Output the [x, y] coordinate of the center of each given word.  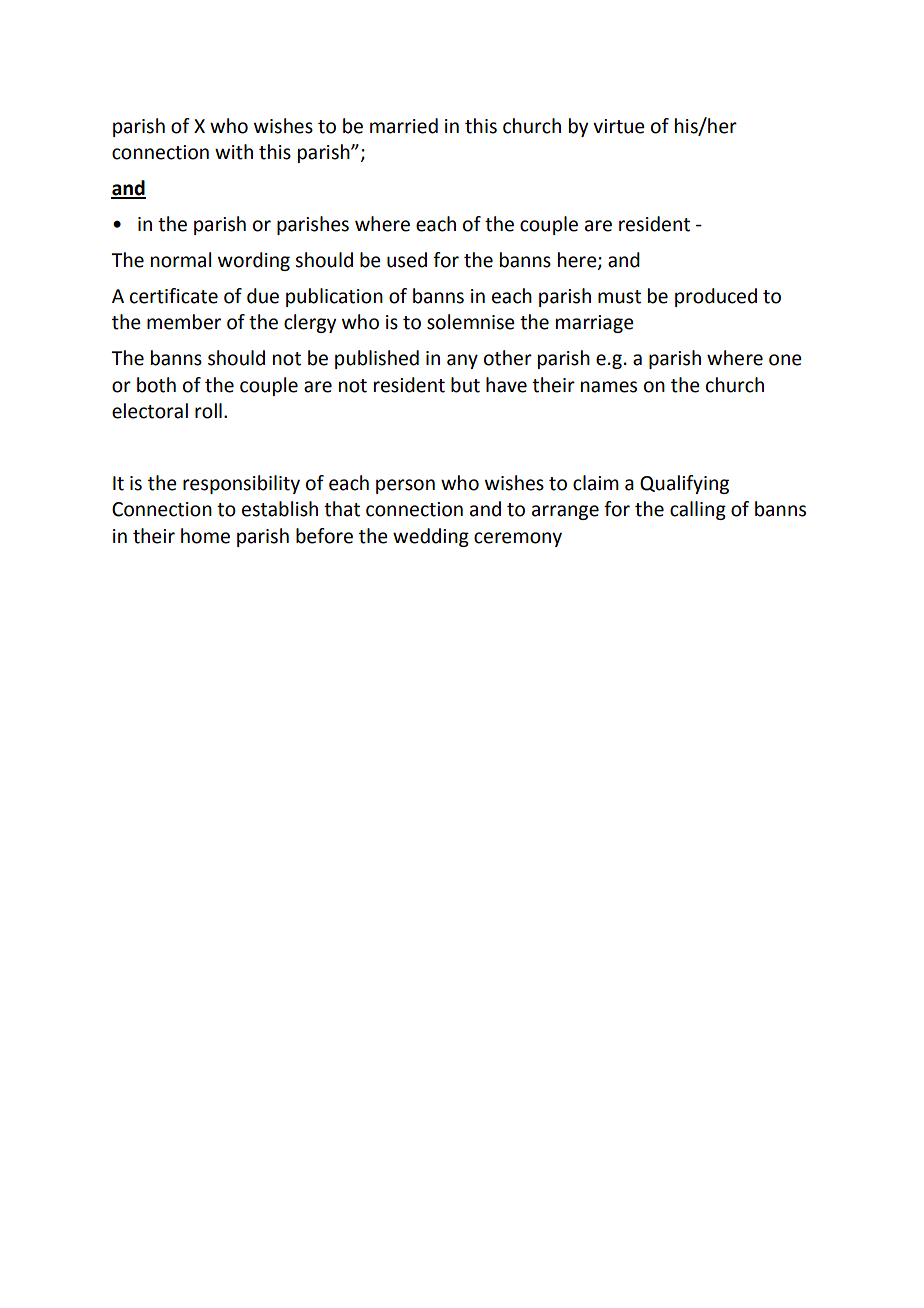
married [404, 126]
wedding [431, 537]
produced [716, 297]
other [508, 358]
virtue [619, 126]
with [234, 152]
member [184, 322]
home [205, 536]
